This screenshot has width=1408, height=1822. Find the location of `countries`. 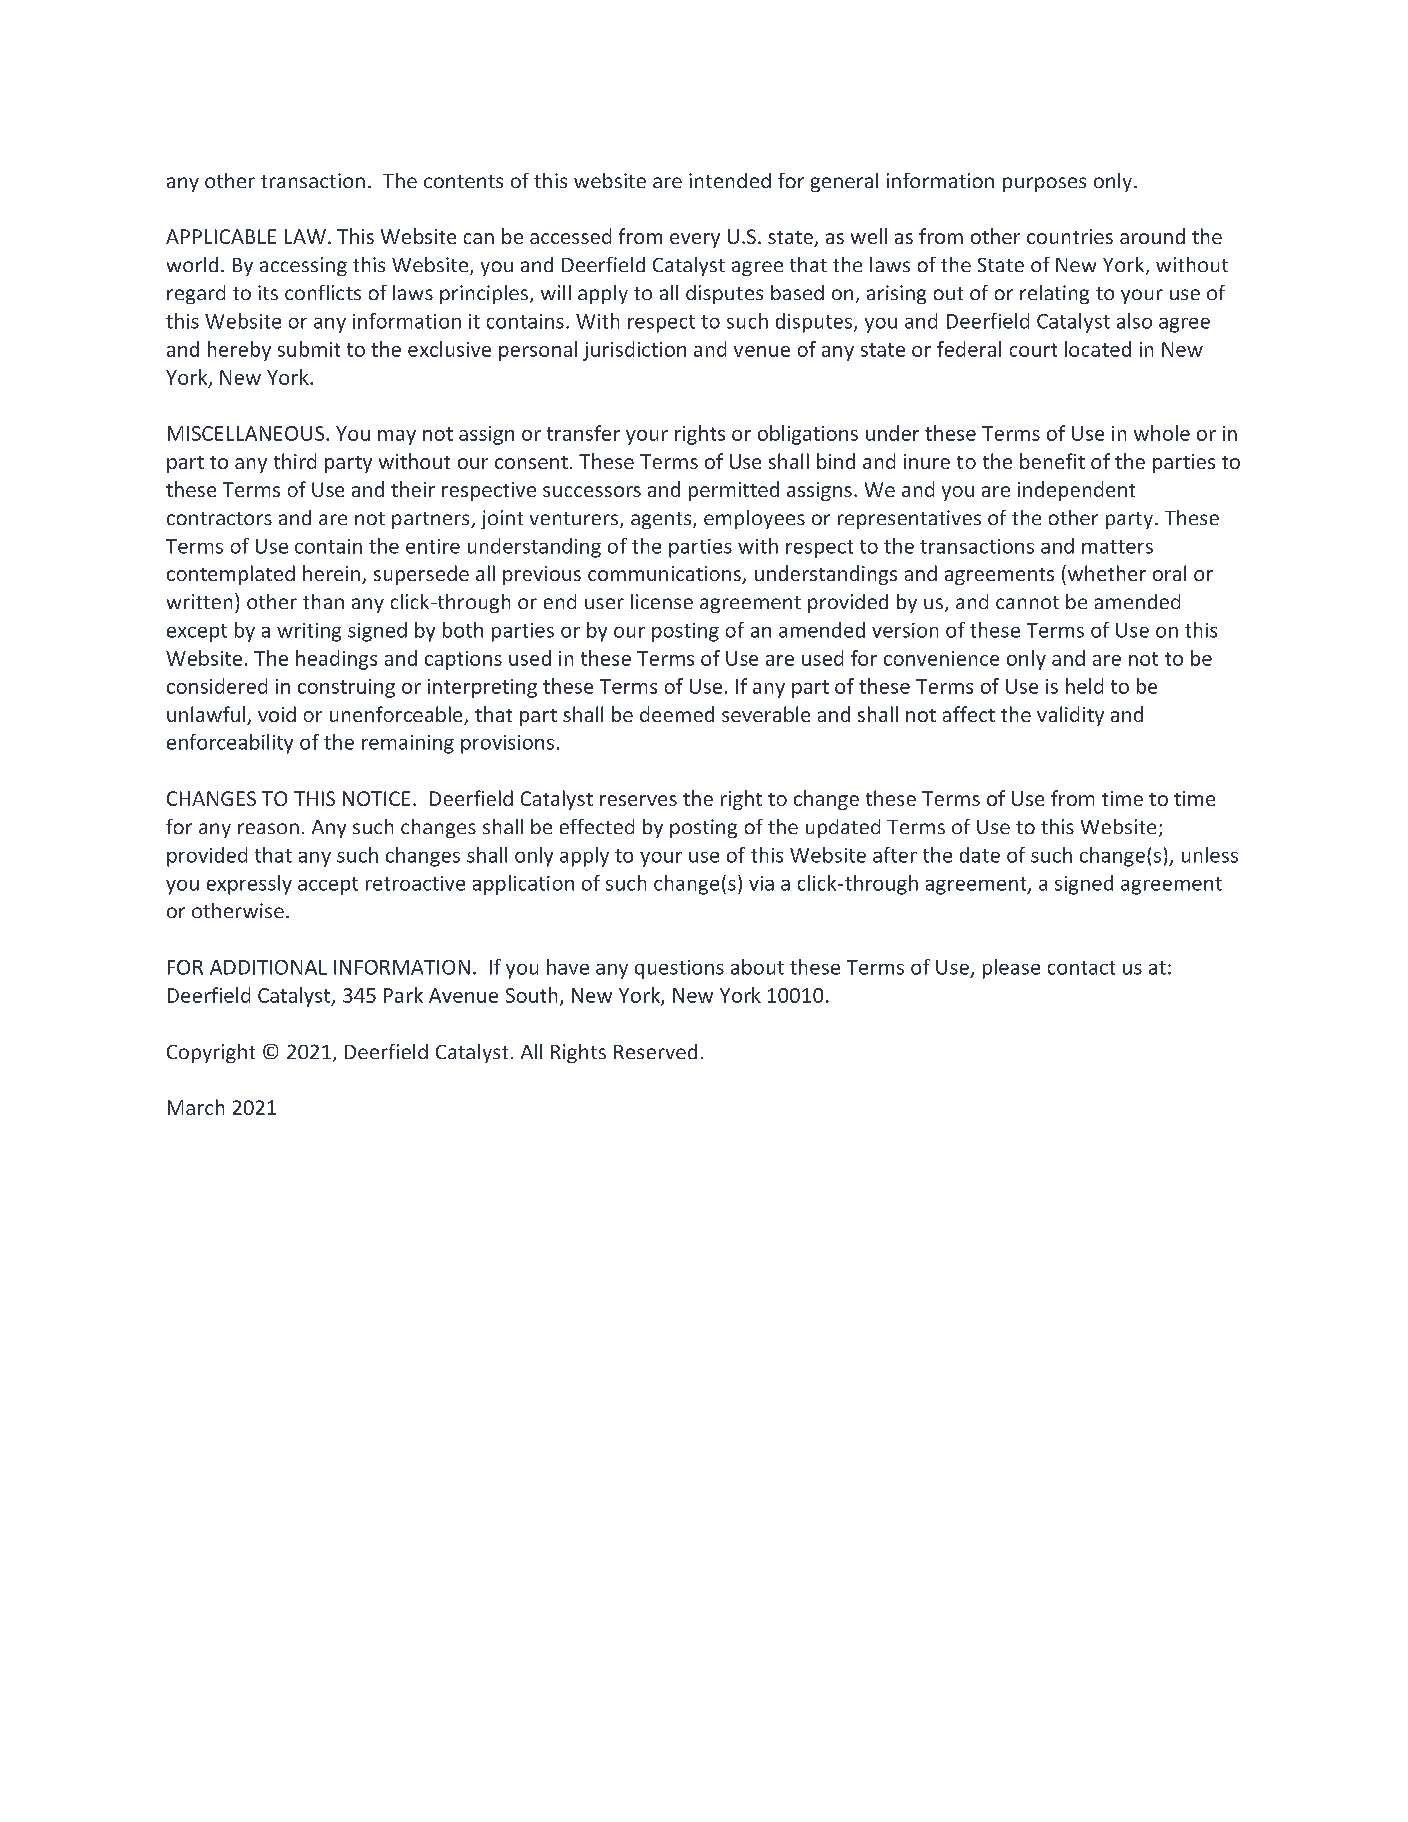

countries is located at coordinates (1070, 236).
